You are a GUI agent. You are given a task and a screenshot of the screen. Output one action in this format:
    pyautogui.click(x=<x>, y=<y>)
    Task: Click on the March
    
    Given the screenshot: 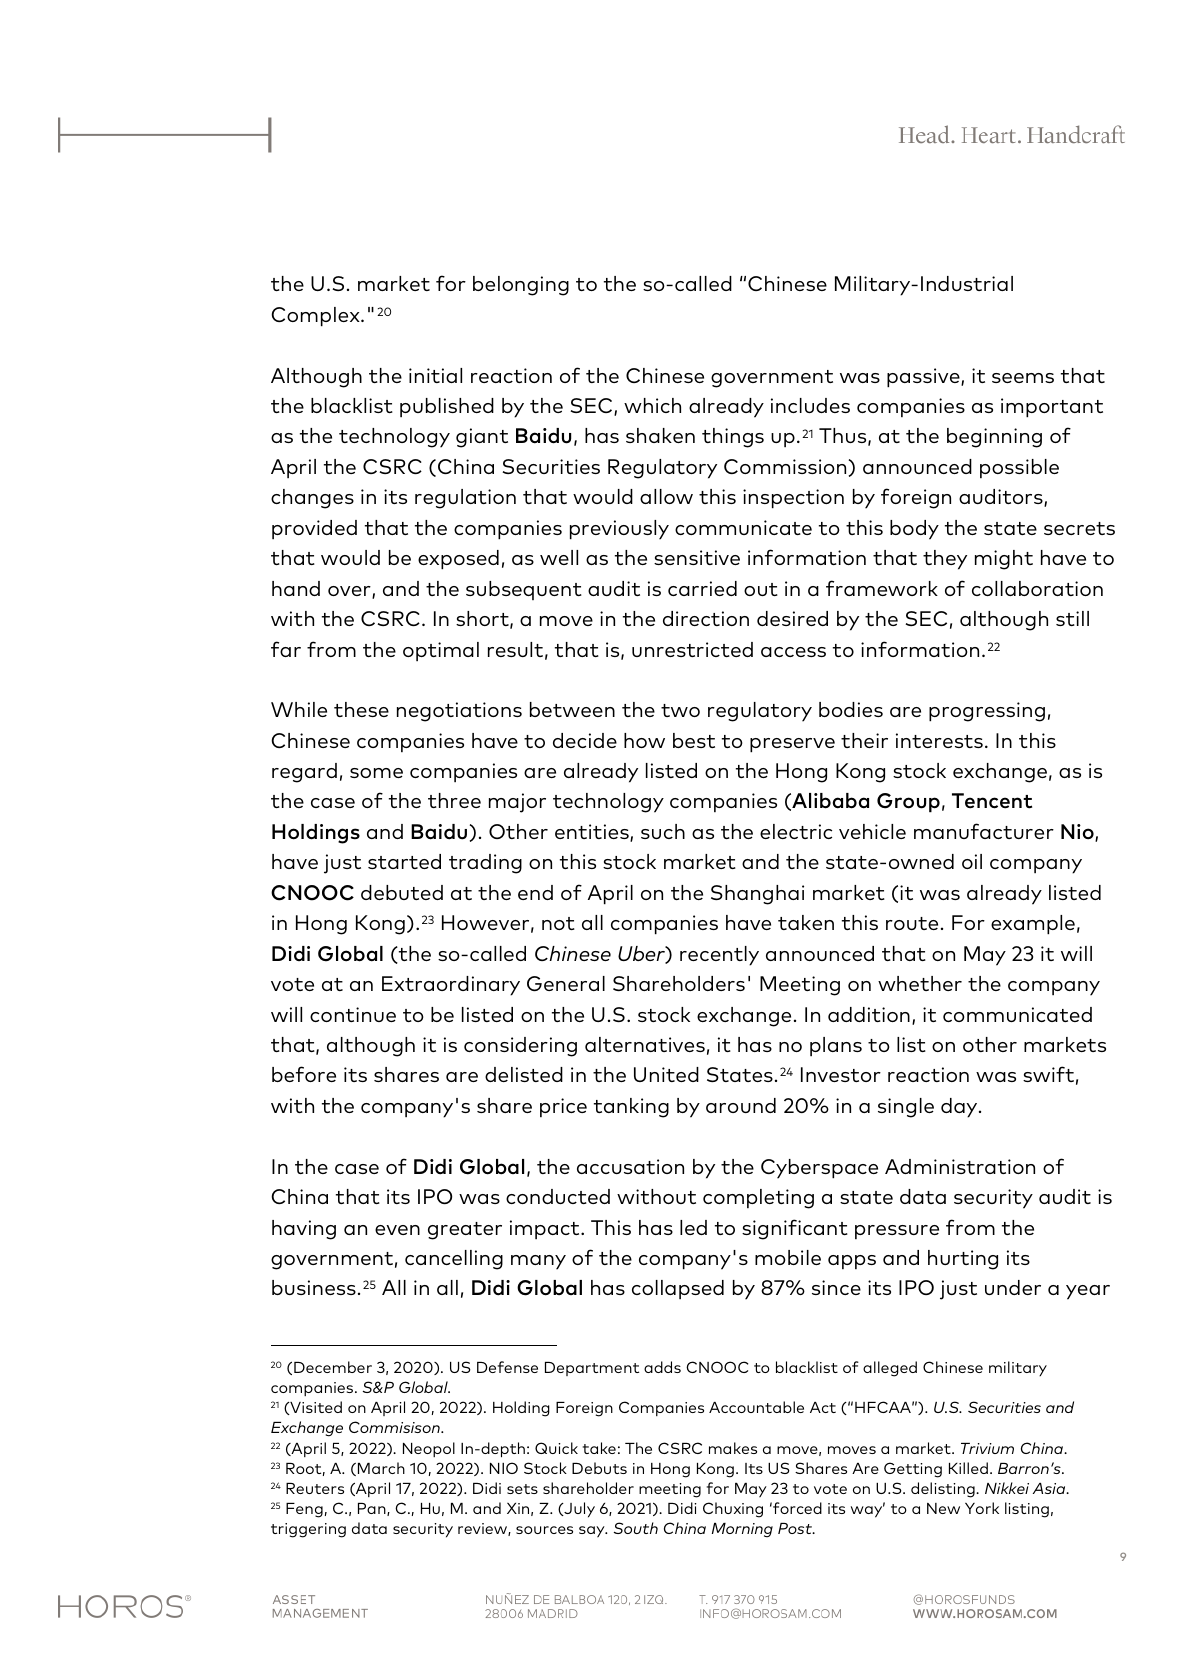 What is the action you would take?
    pyautogui.click(x=381, y=1468)
